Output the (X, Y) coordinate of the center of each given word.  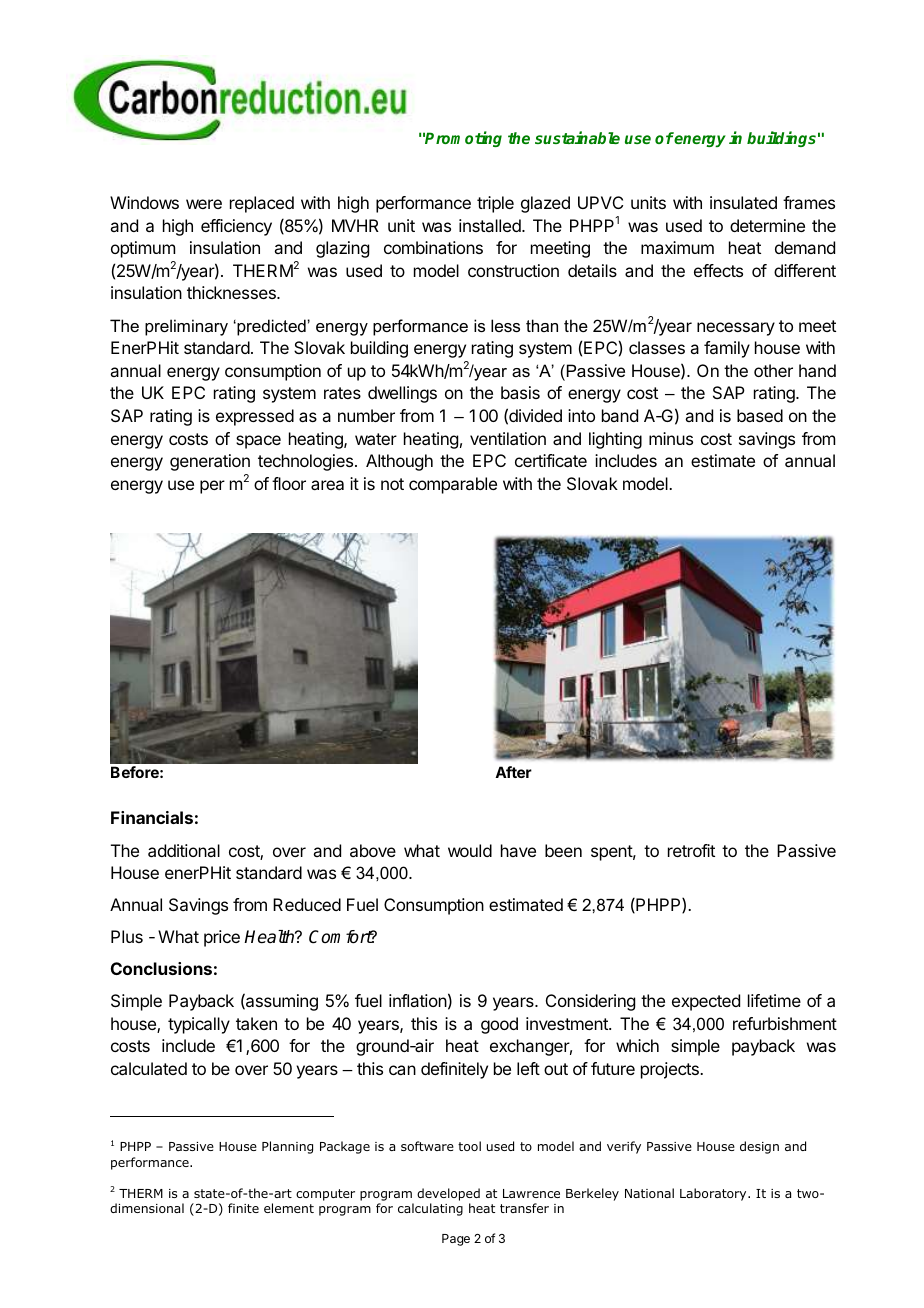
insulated (743, 202)
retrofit (691, 850)
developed (448, 1194)
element (289, 1208)
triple (495, 204)
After (513, 772)
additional (184, 850)
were (204, 204)
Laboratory (714, 1194)
